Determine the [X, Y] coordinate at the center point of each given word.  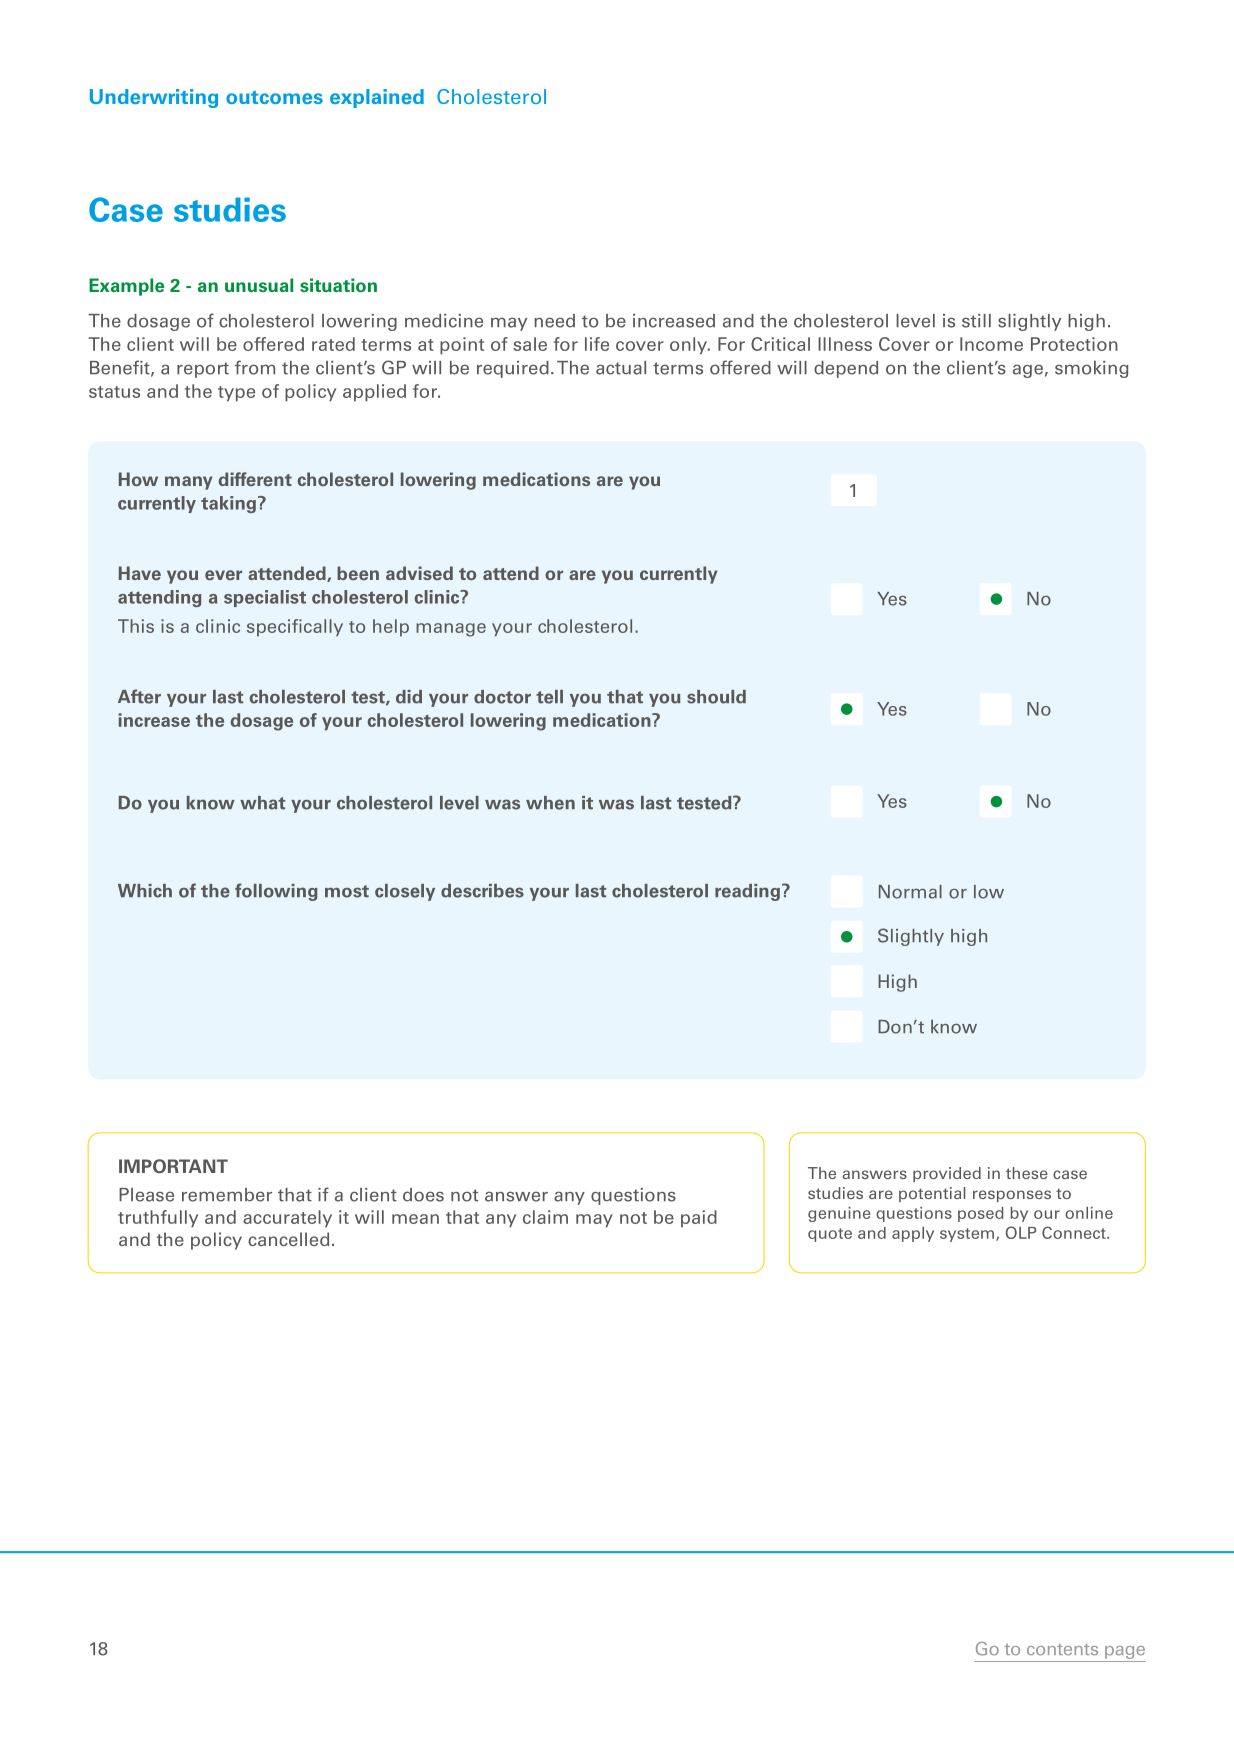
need [554, 321]
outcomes [274, 97]
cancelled [288, 1239]
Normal [910, 892]
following [276, 892]
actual [621, 368]
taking [228, 504]
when [550, 803]
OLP [1021, 1232]
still [976, 321]
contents [1062, 1650]
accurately [287, 1219]
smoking [1091, 369]
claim [545, 1217]
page [1124, 1654]
